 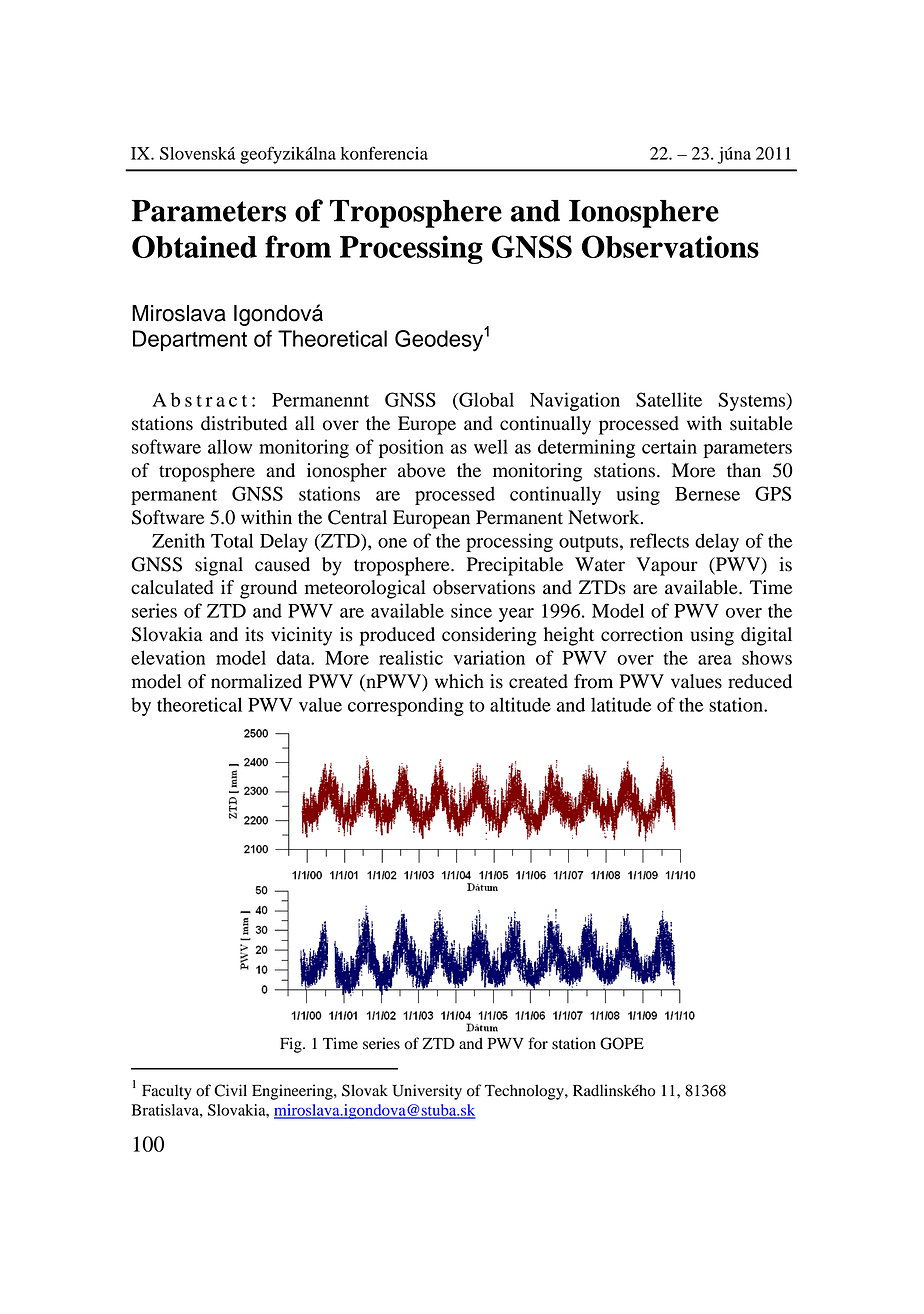 What do you see at coordinates (459, 681) in the screenshot?
I see `which` at bounding box center [459, 681].
